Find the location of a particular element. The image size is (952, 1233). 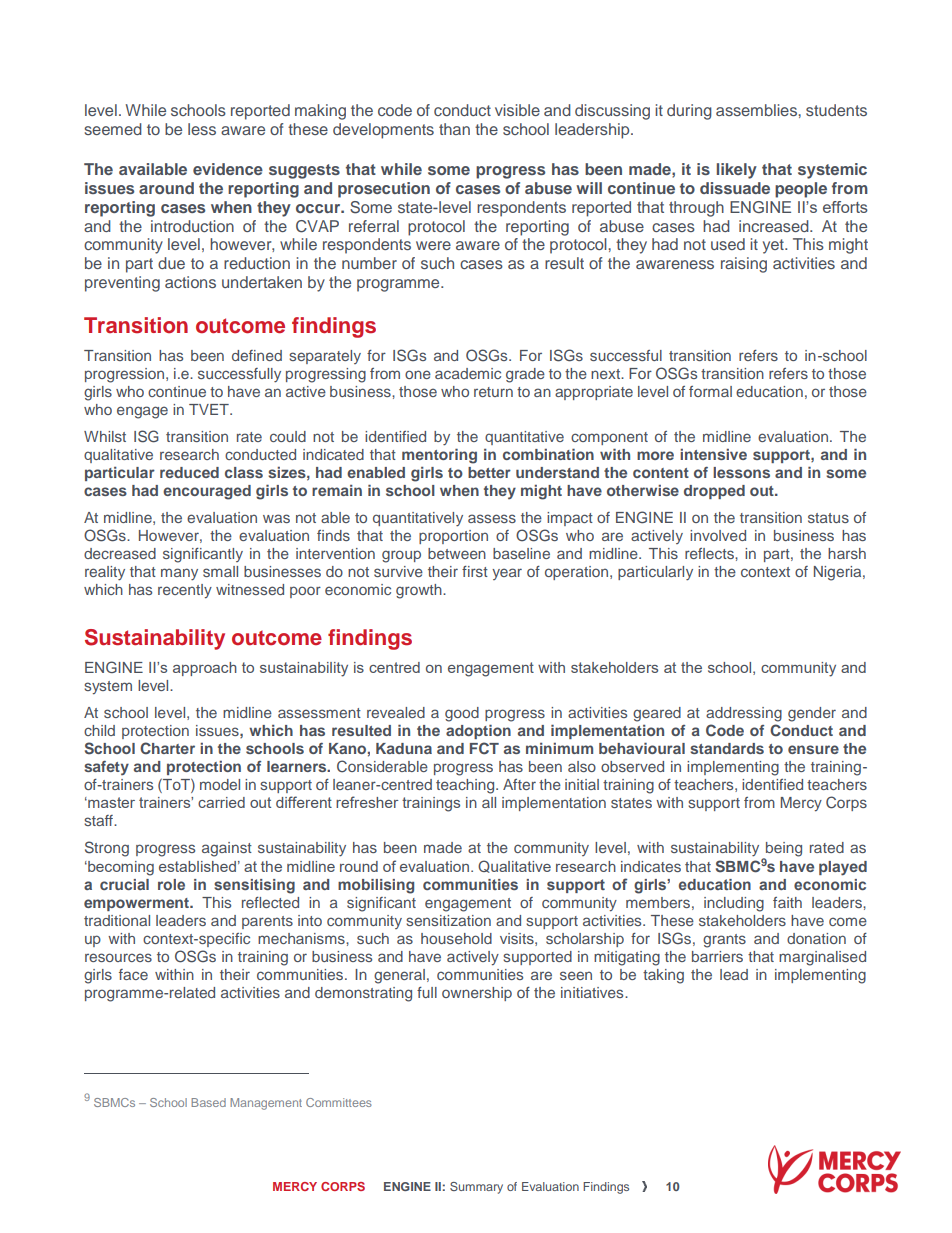

dropped is located at coordinates (714, 492).
